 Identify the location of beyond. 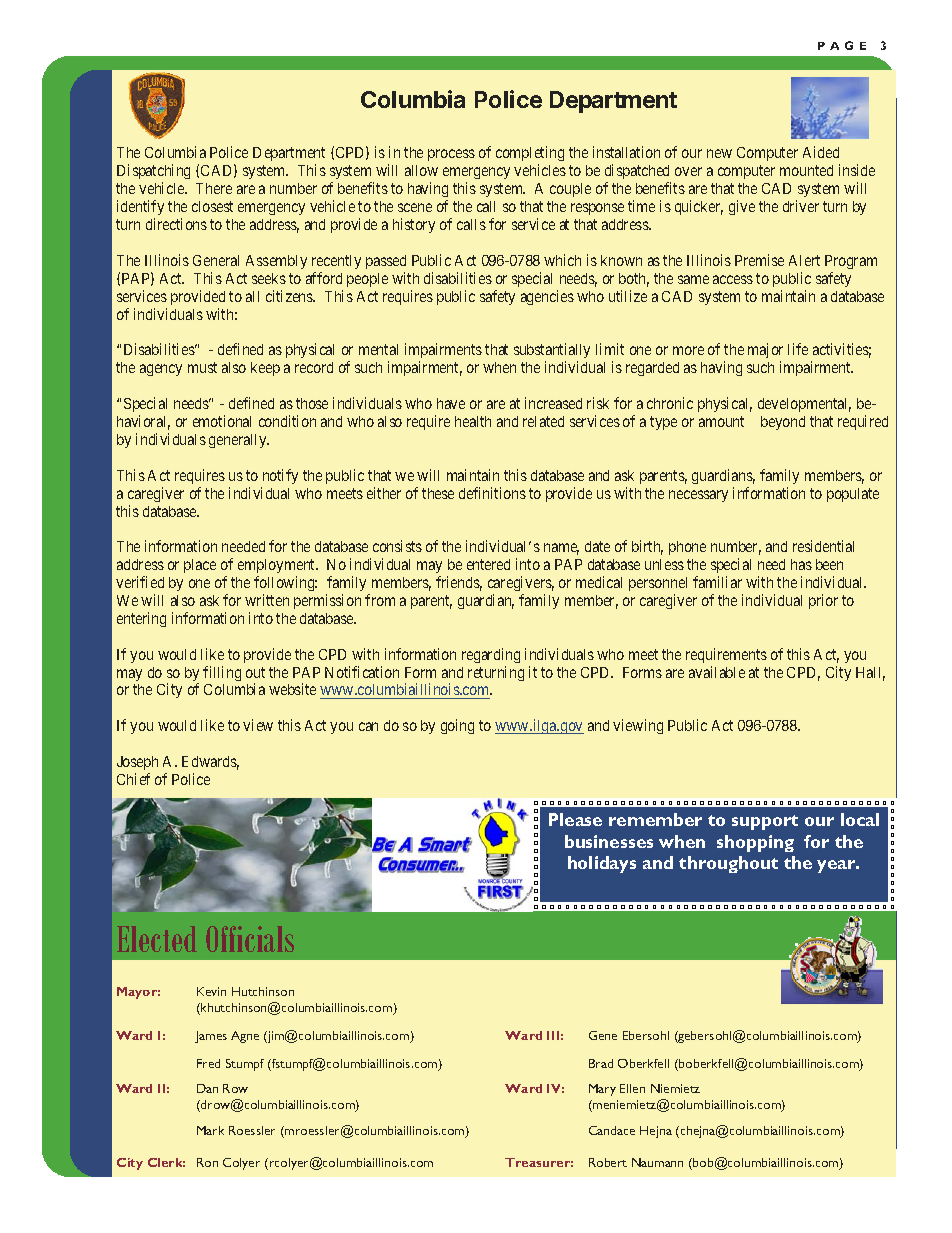
(783, 423).
